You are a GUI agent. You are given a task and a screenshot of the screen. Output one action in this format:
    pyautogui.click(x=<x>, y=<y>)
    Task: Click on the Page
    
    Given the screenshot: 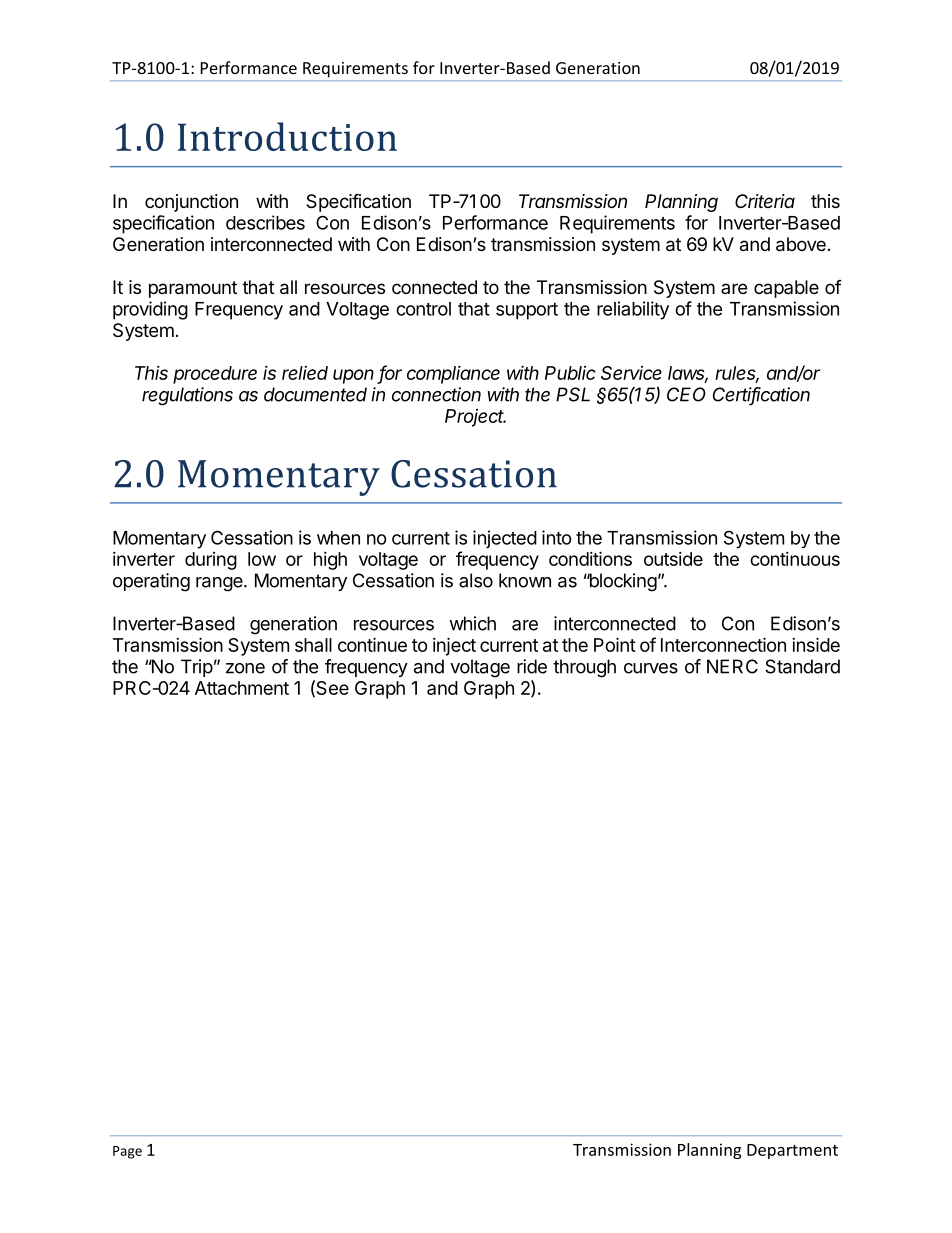 What is the action you would take?
    pyautogui.click(x=127, y=1152)
